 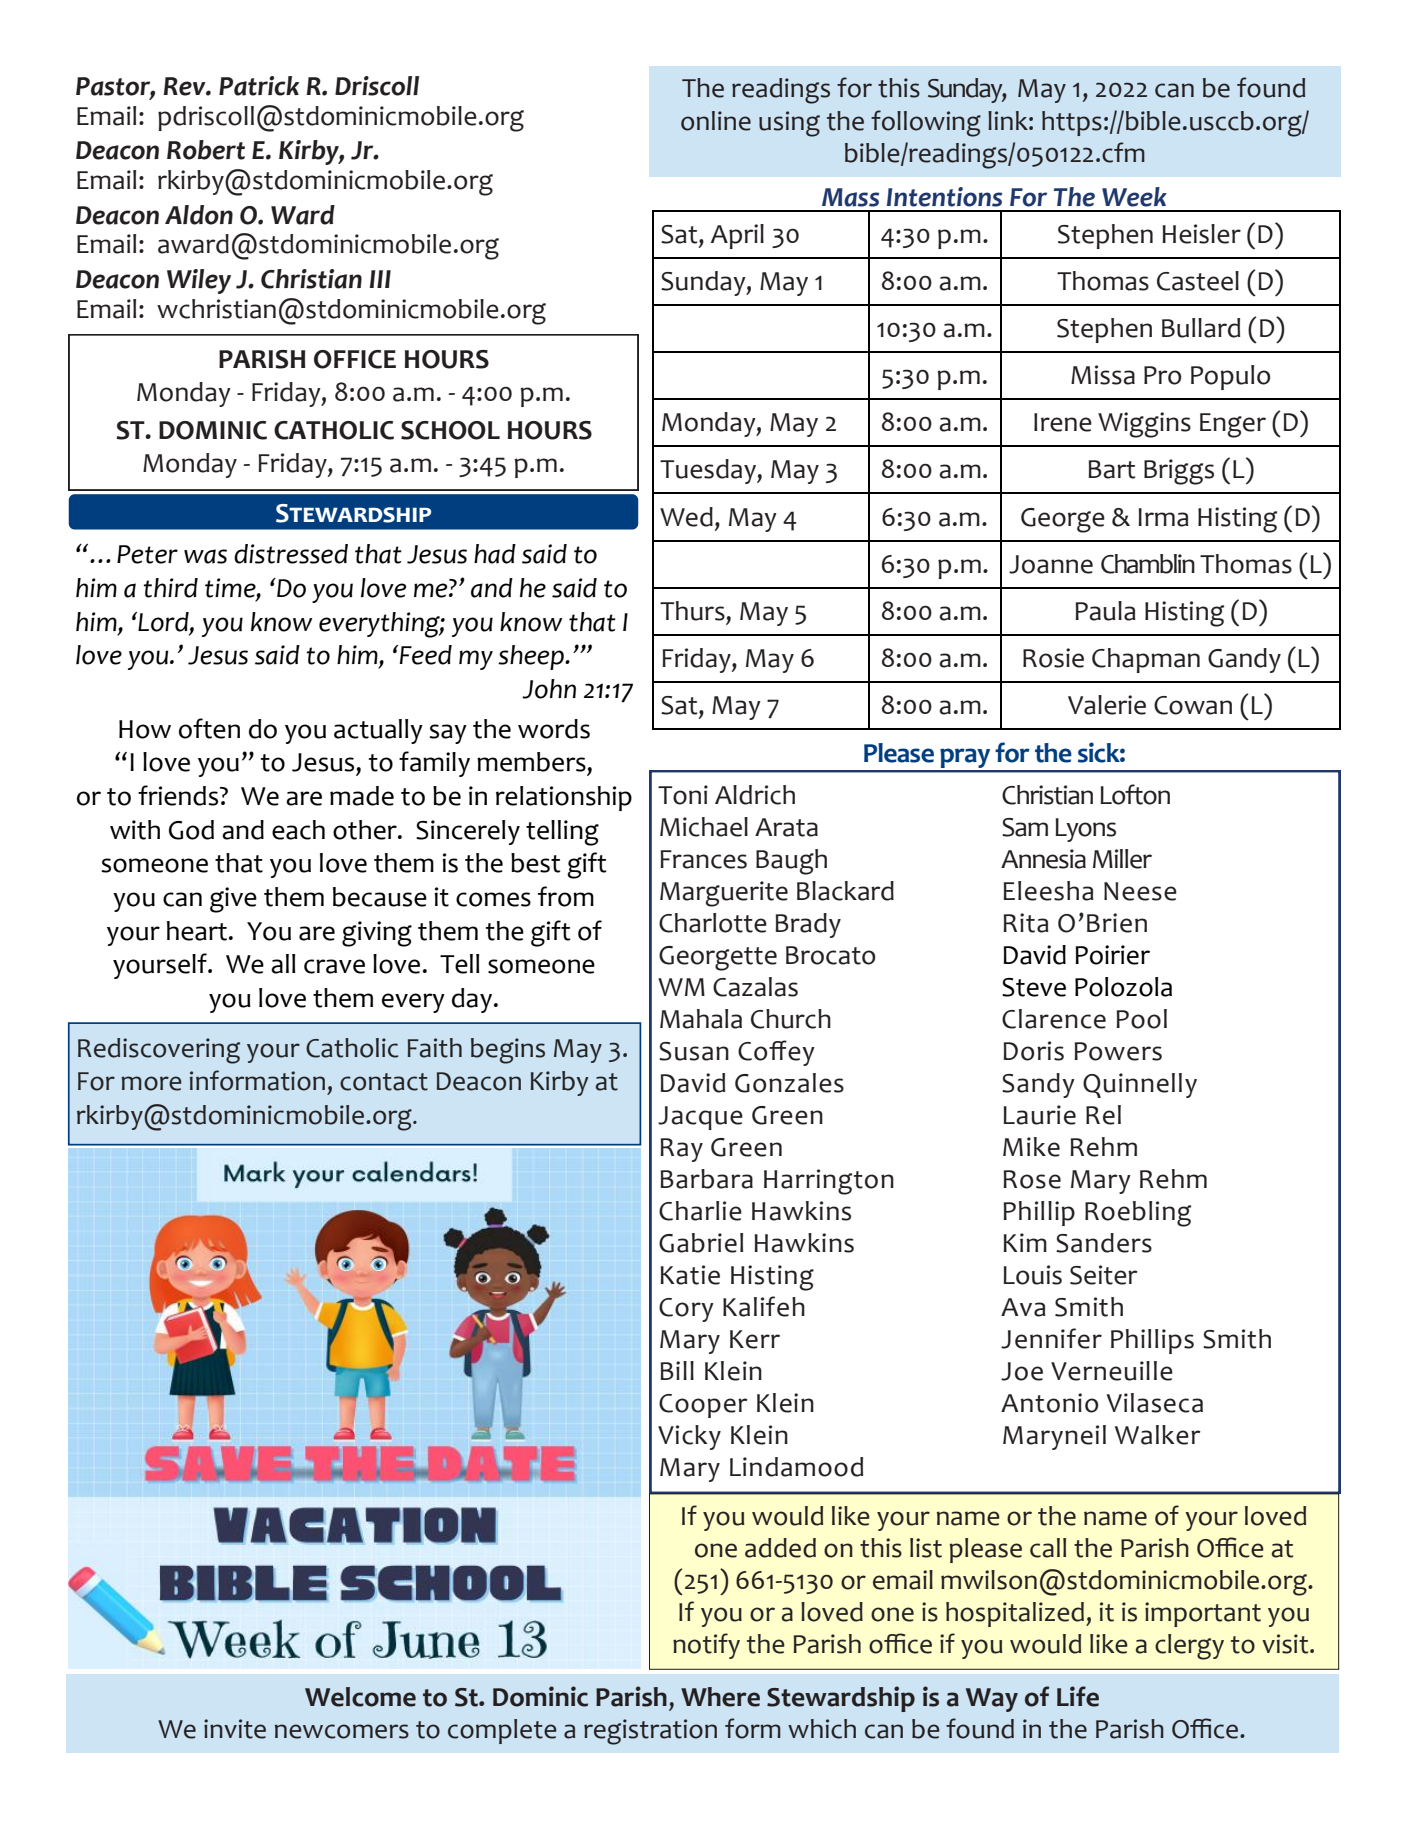 What do you see at coordinates (1135, 794) in the screenshot?
I see `Lofton` at bounding box center [1135, 794].
